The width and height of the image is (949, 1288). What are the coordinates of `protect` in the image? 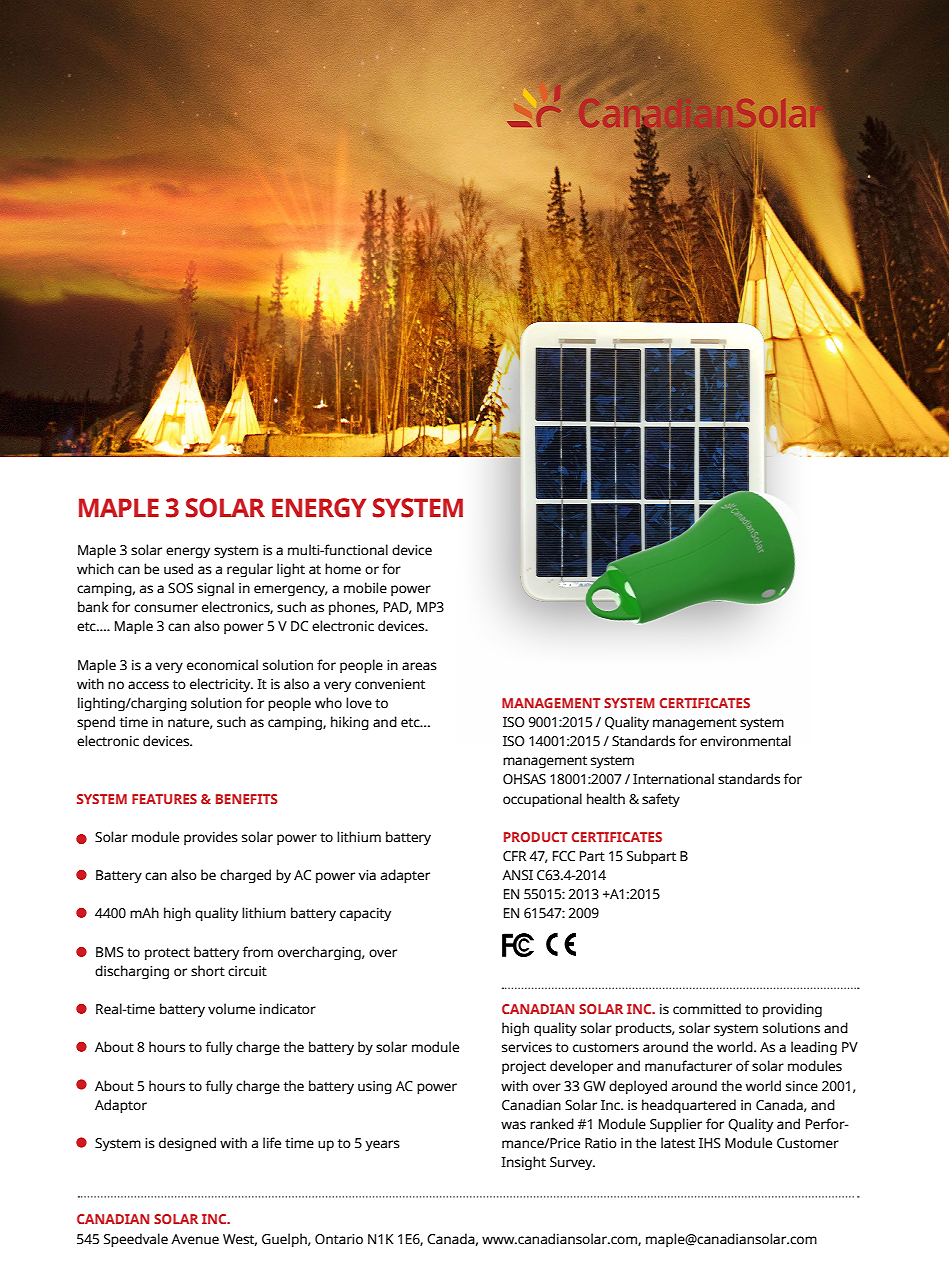 It's located at (167, 954).
